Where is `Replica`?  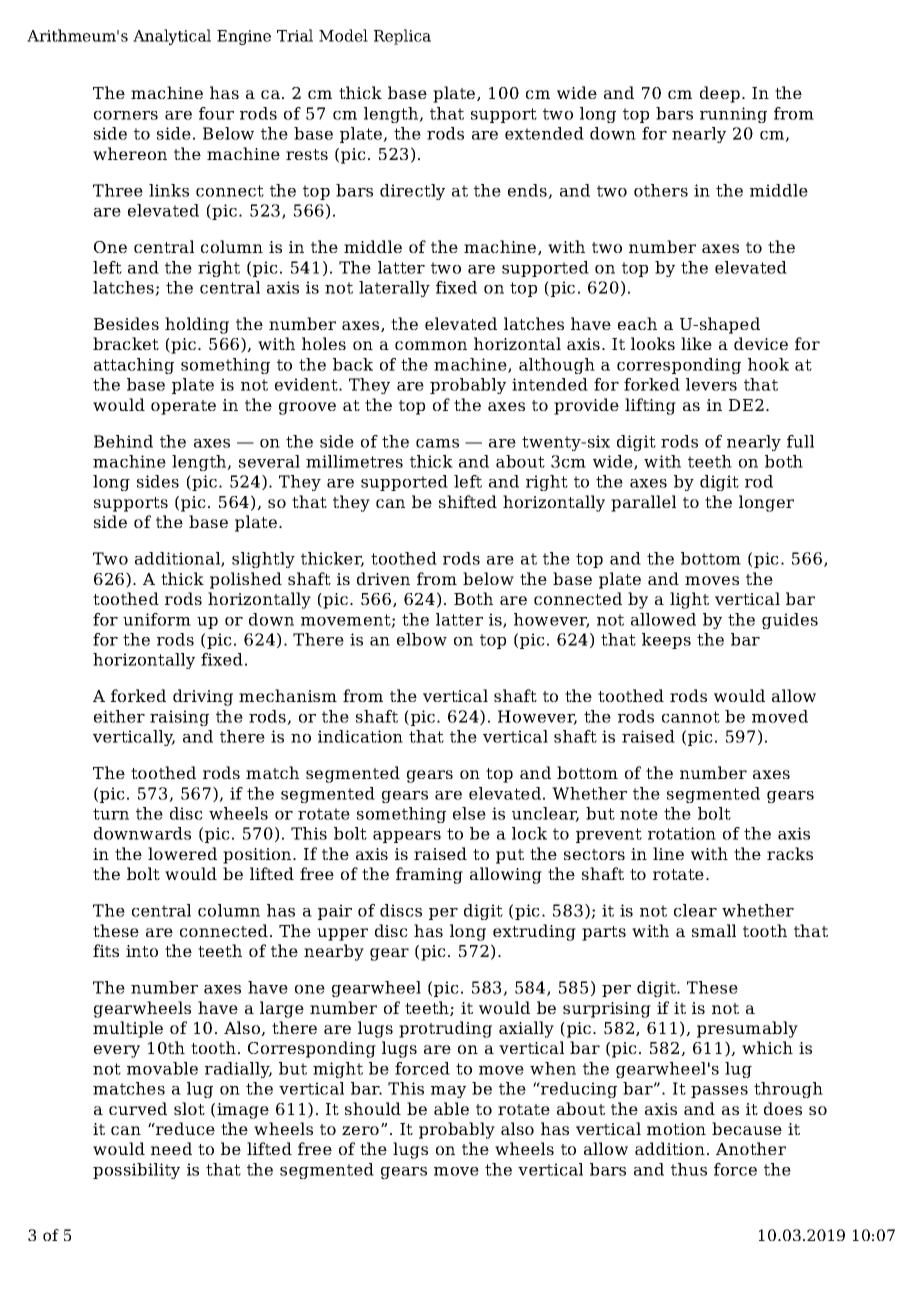
Replica is located at coordinates (402, 37).
